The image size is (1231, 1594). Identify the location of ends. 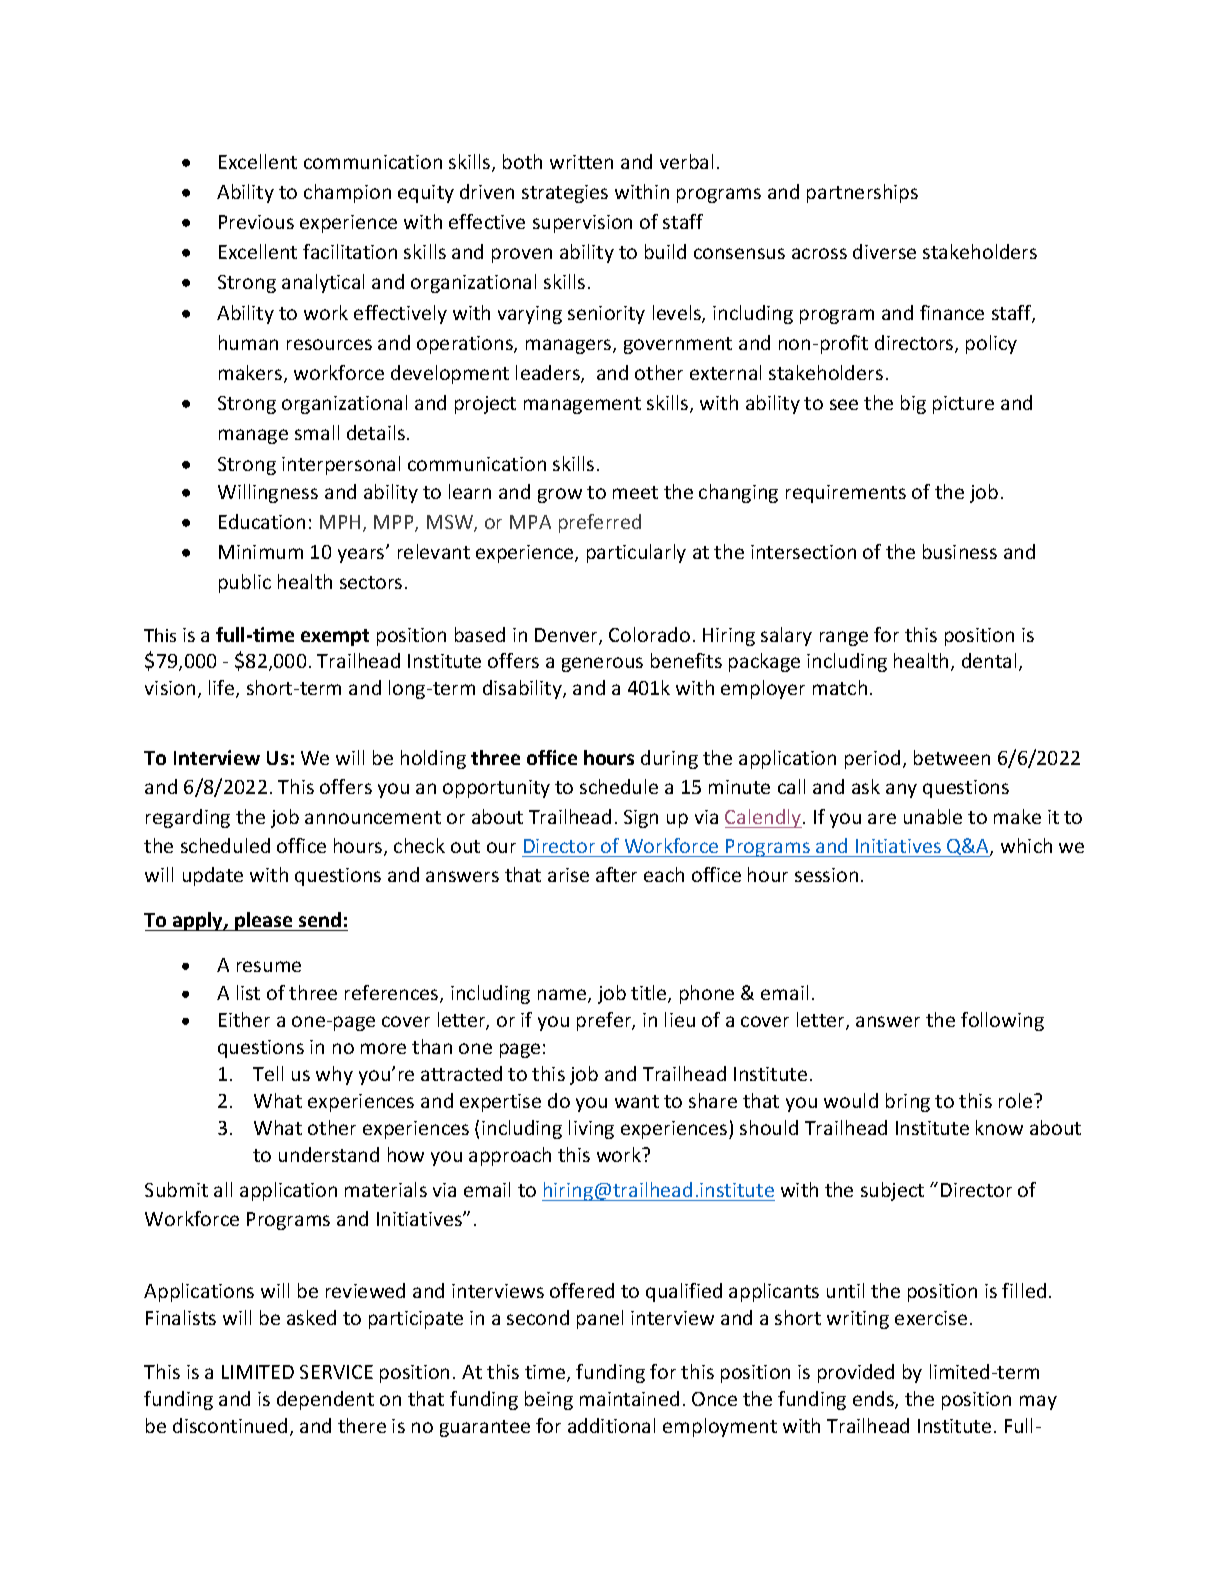
(874, 1400).
